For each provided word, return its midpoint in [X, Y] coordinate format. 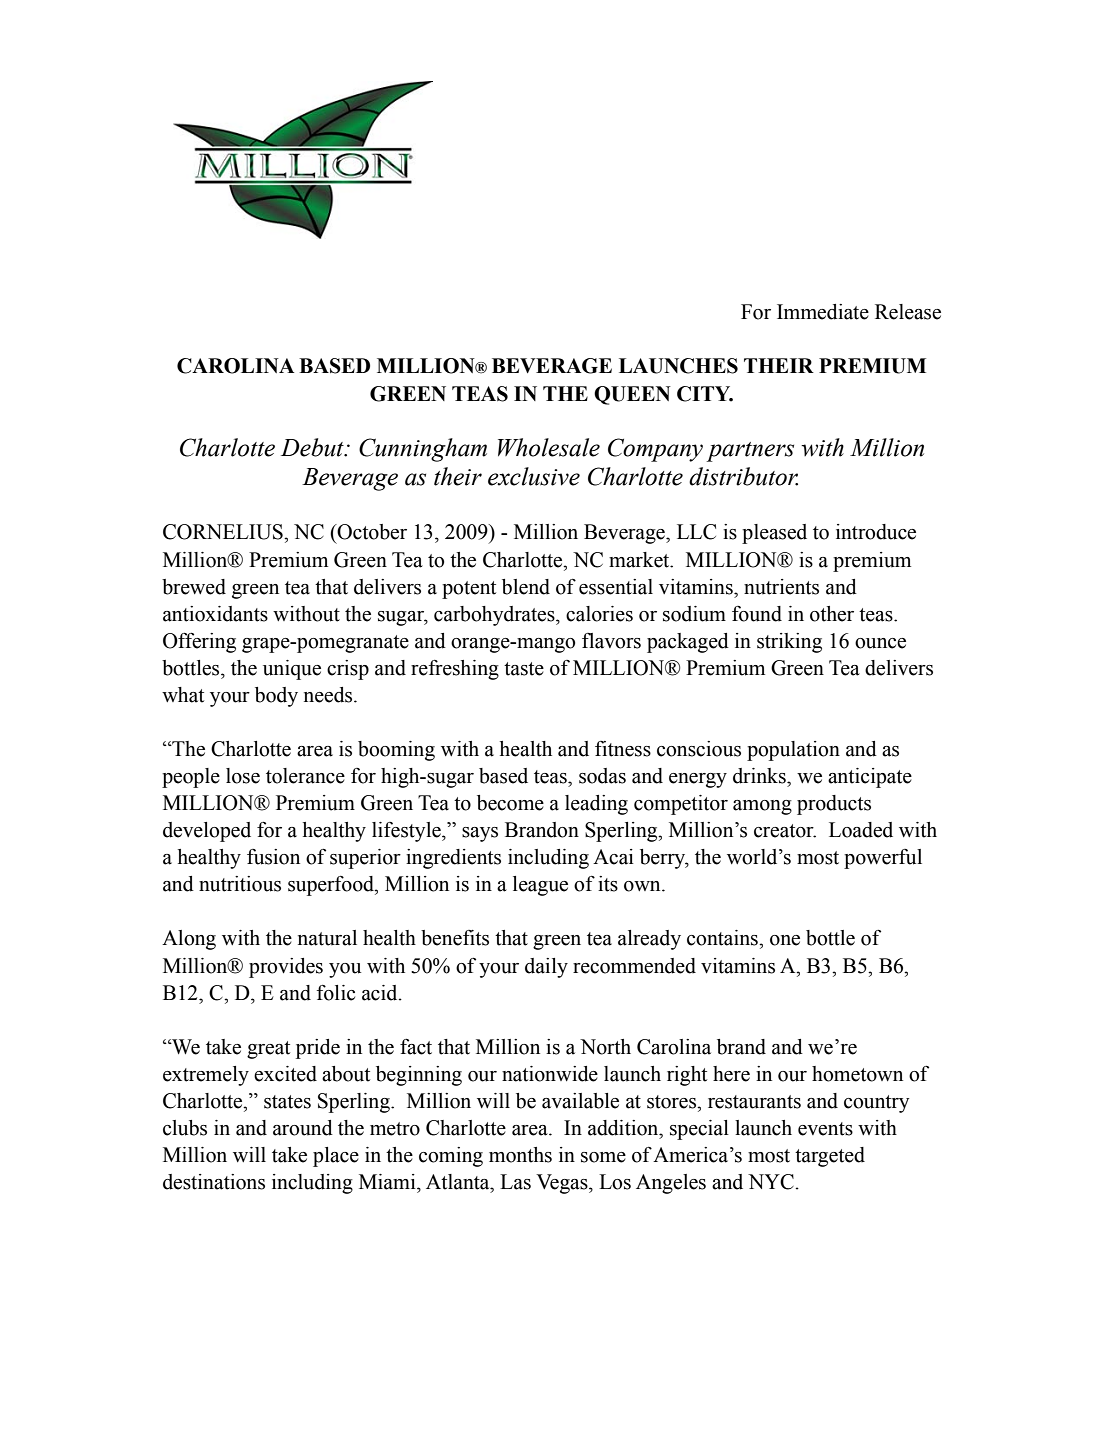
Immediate [823, 312]
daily [546, 968]
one [785, 940]
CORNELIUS [224, 532]
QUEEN [632, 395]
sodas [602, 776]
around [303, 1128]
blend [526, 587]
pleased [774, 534]
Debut [313, 447]
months [520, 1155]
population [793, 751]
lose [243, 776]
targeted [830, 1157]
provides [286, 968]
